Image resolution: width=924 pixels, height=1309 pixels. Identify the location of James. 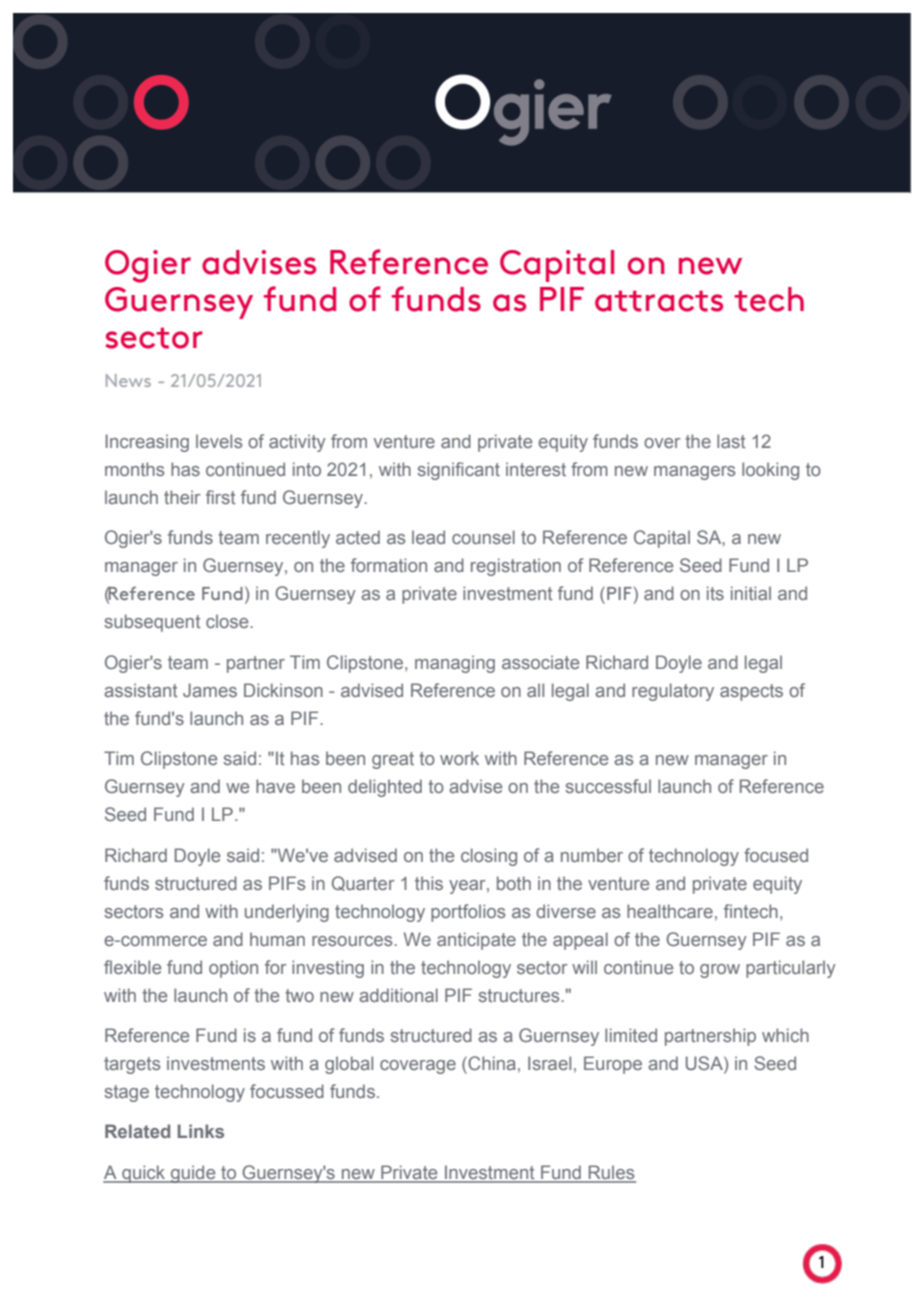
(210, 690).
